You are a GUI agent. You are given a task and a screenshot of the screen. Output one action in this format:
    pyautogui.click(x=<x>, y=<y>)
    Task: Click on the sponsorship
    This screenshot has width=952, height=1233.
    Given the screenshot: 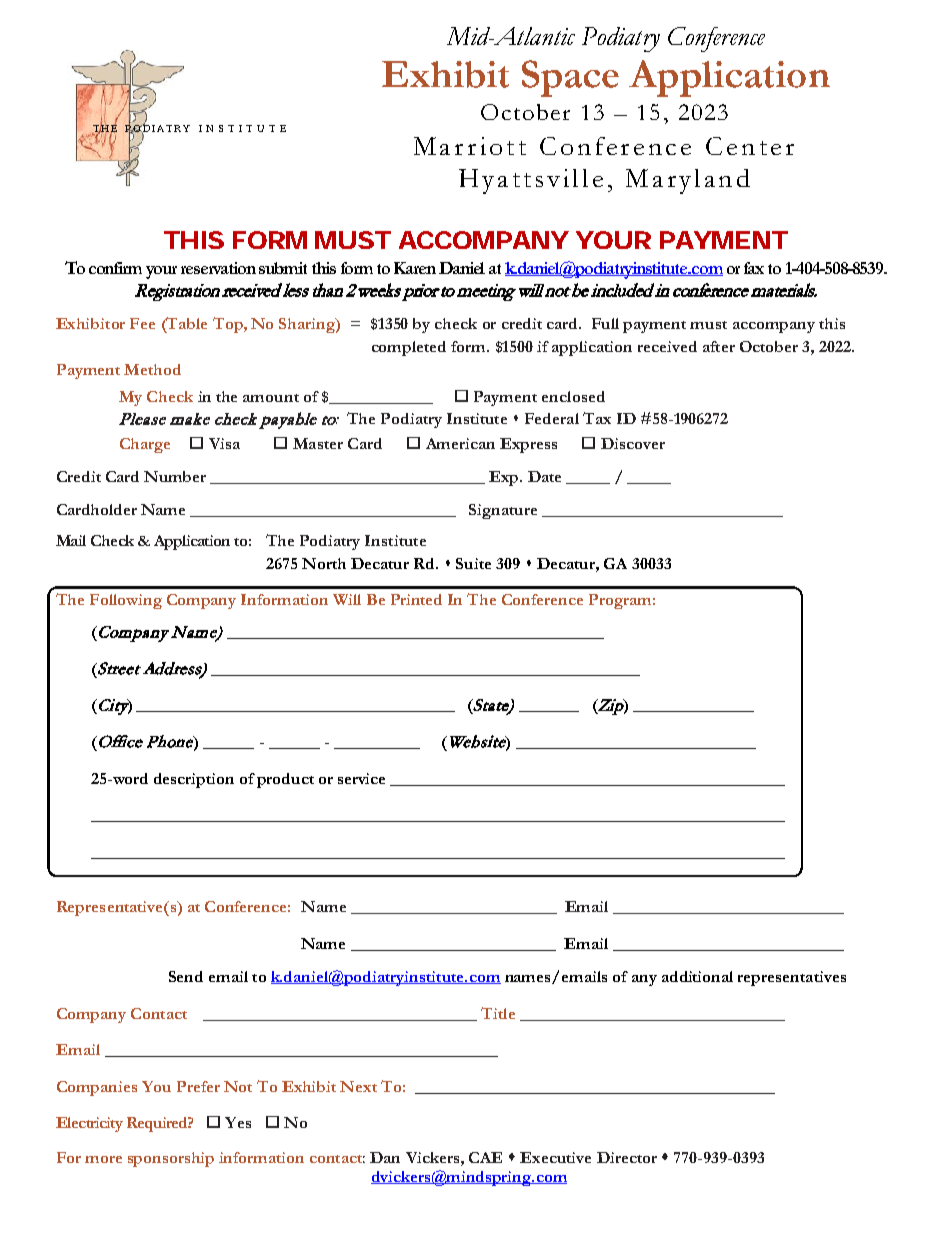 What is the action you would take?
    pyautogui.click(x=171, y=1159)
